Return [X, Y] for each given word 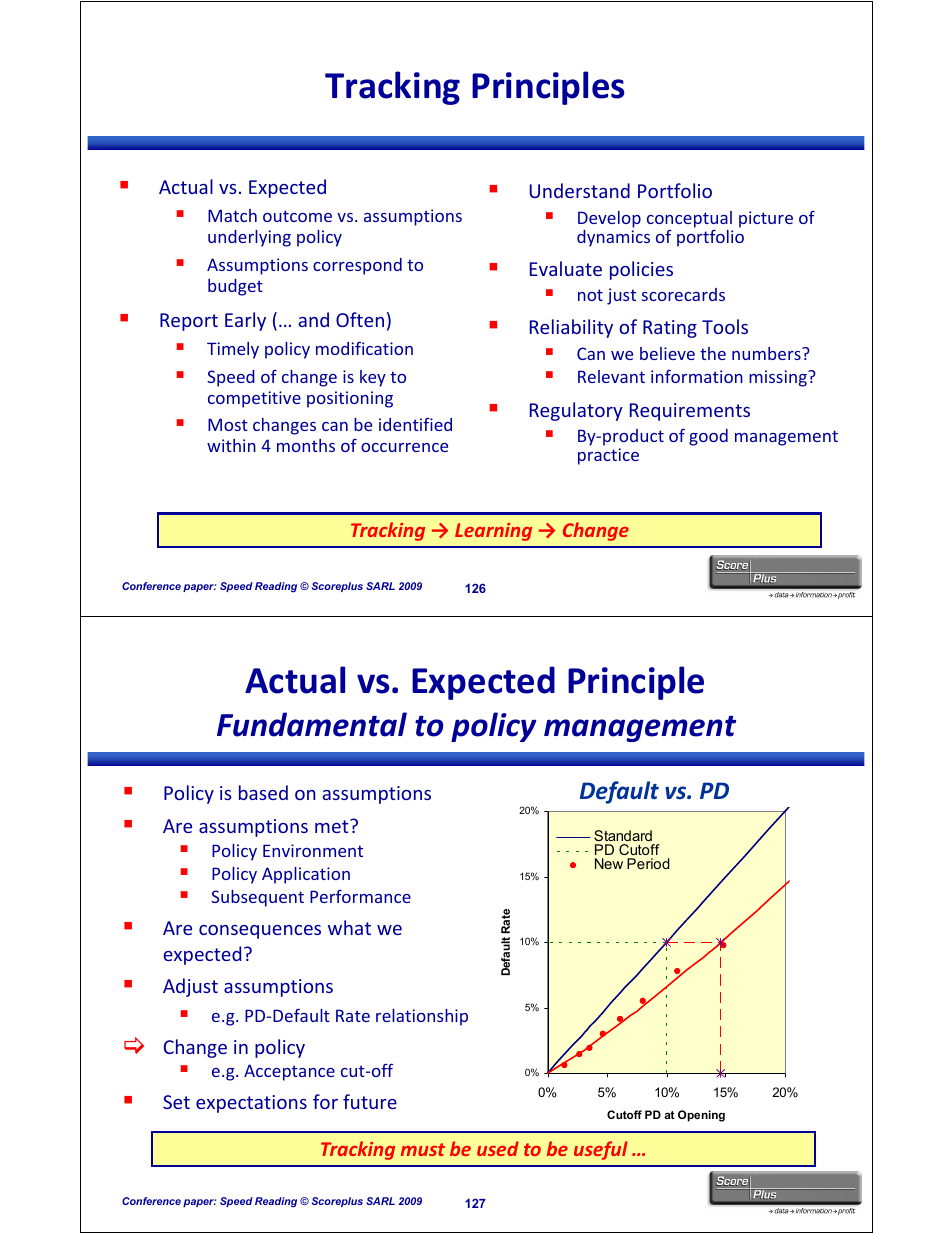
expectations [251, 1104]
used [498, 1148]
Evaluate [566, 268]
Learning [493, 532]
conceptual [689, 219]
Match [232, 215]
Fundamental [312, 724]
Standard [623, 835]
